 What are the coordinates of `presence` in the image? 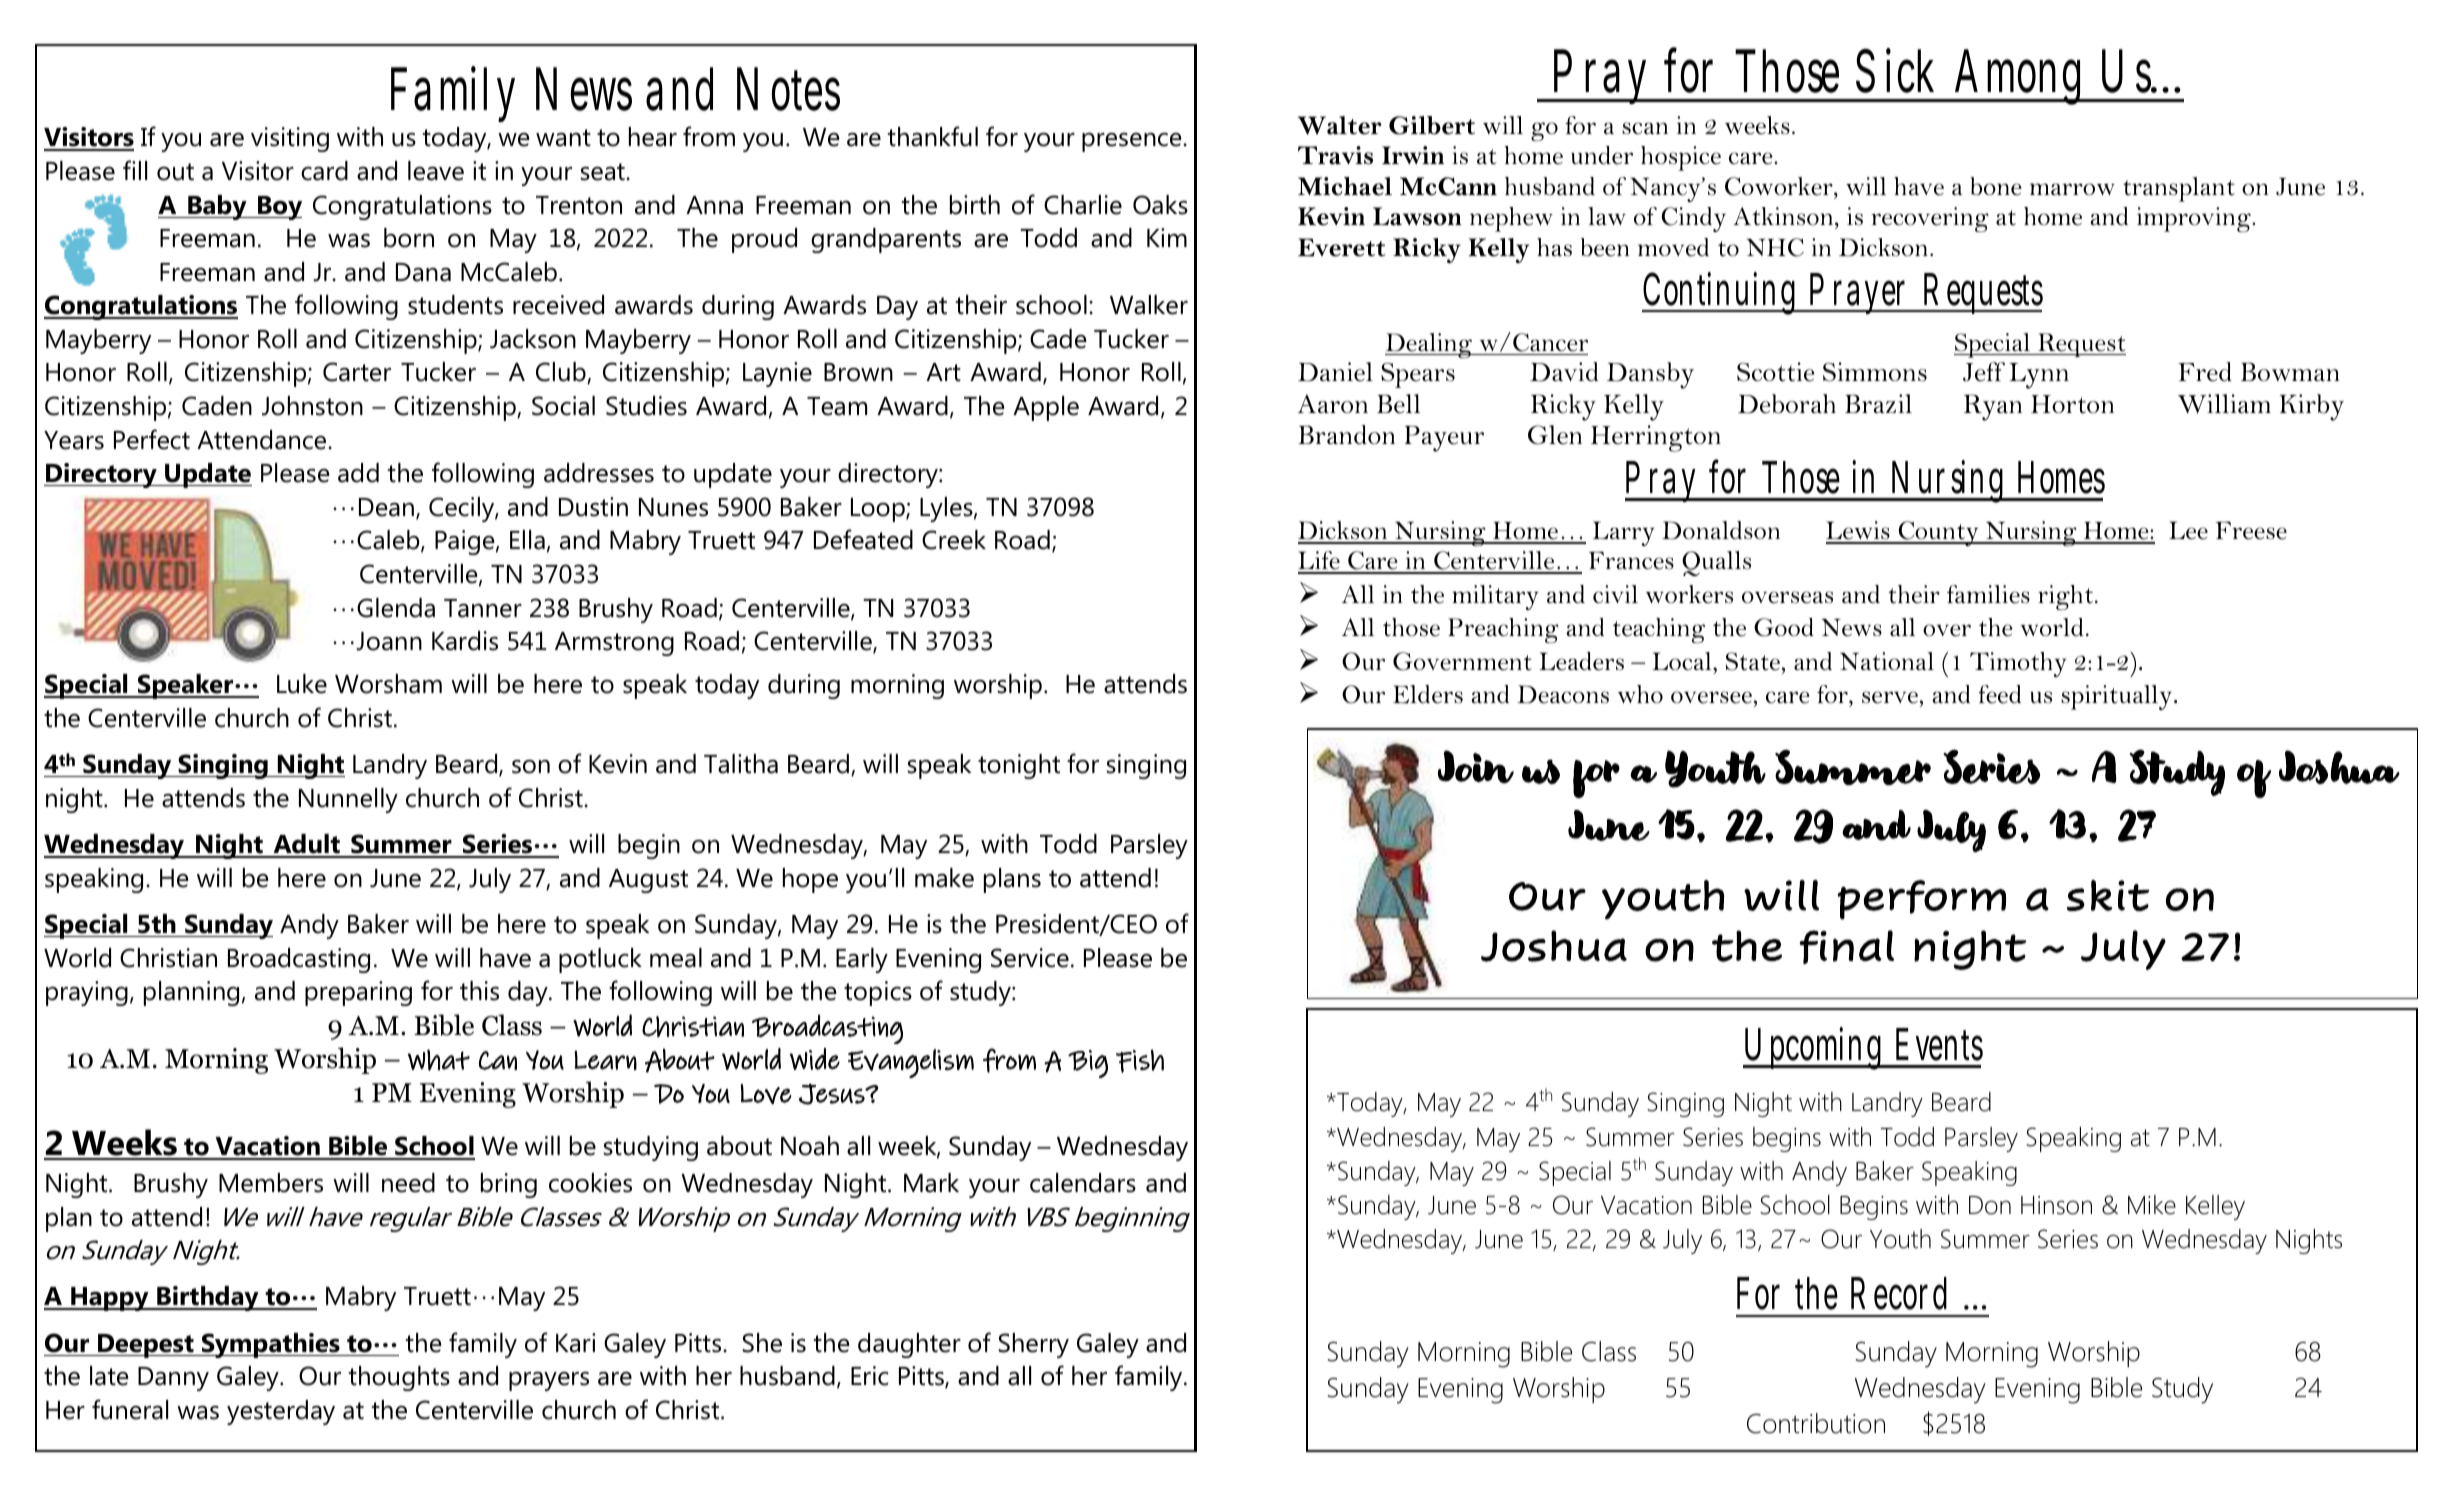 It's located at (1133, 142).
